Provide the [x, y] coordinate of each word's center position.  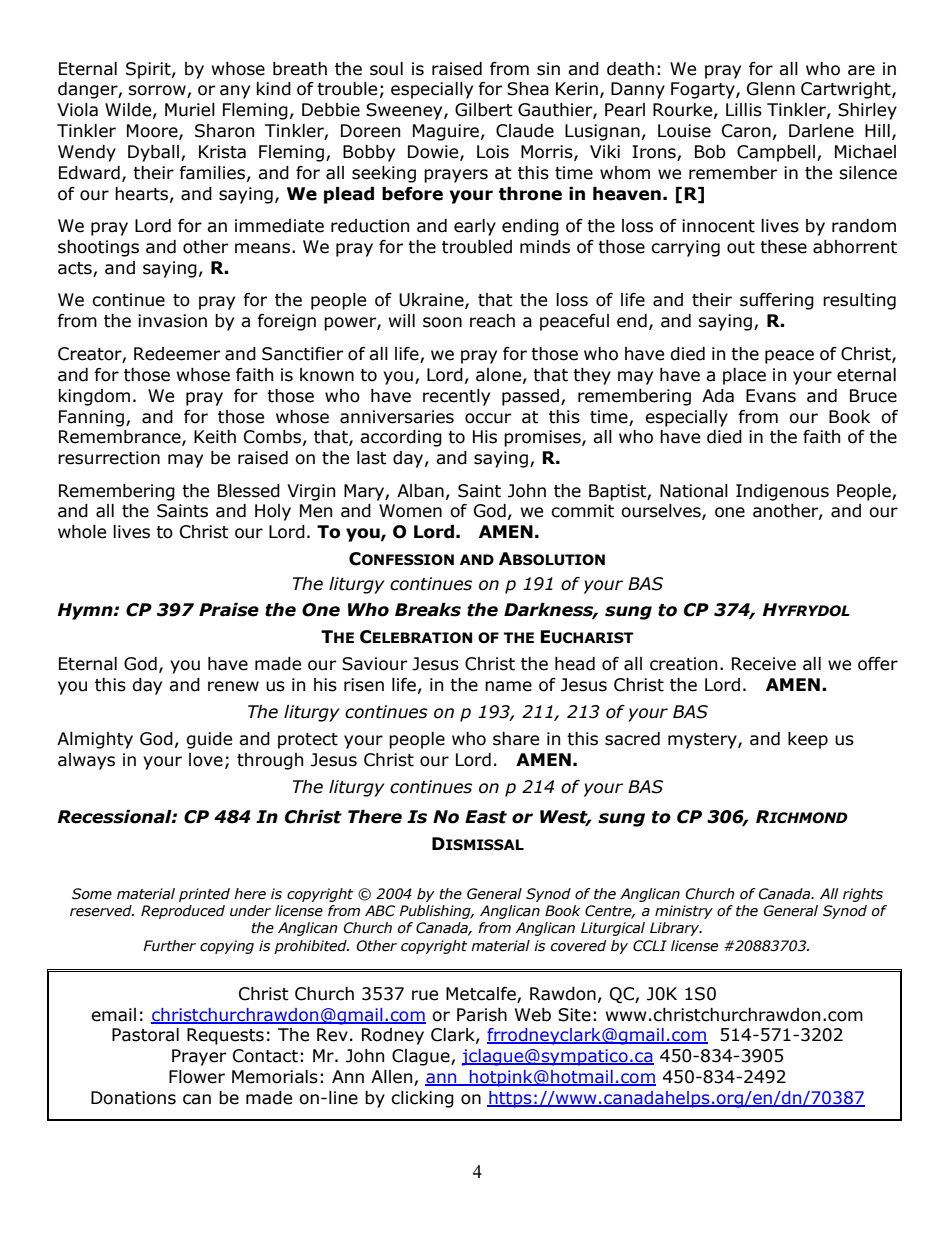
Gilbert [484, 110]
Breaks [428, 610]
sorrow [158, 91]
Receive [764, 664]
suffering [777, 301]
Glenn [771, 89]
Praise [229, 610]
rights [863, 895]
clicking [422, 1099]
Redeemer [177, 354]
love [206, 760]
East [486, 817]
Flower [197, 1077]
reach [492, 321]
